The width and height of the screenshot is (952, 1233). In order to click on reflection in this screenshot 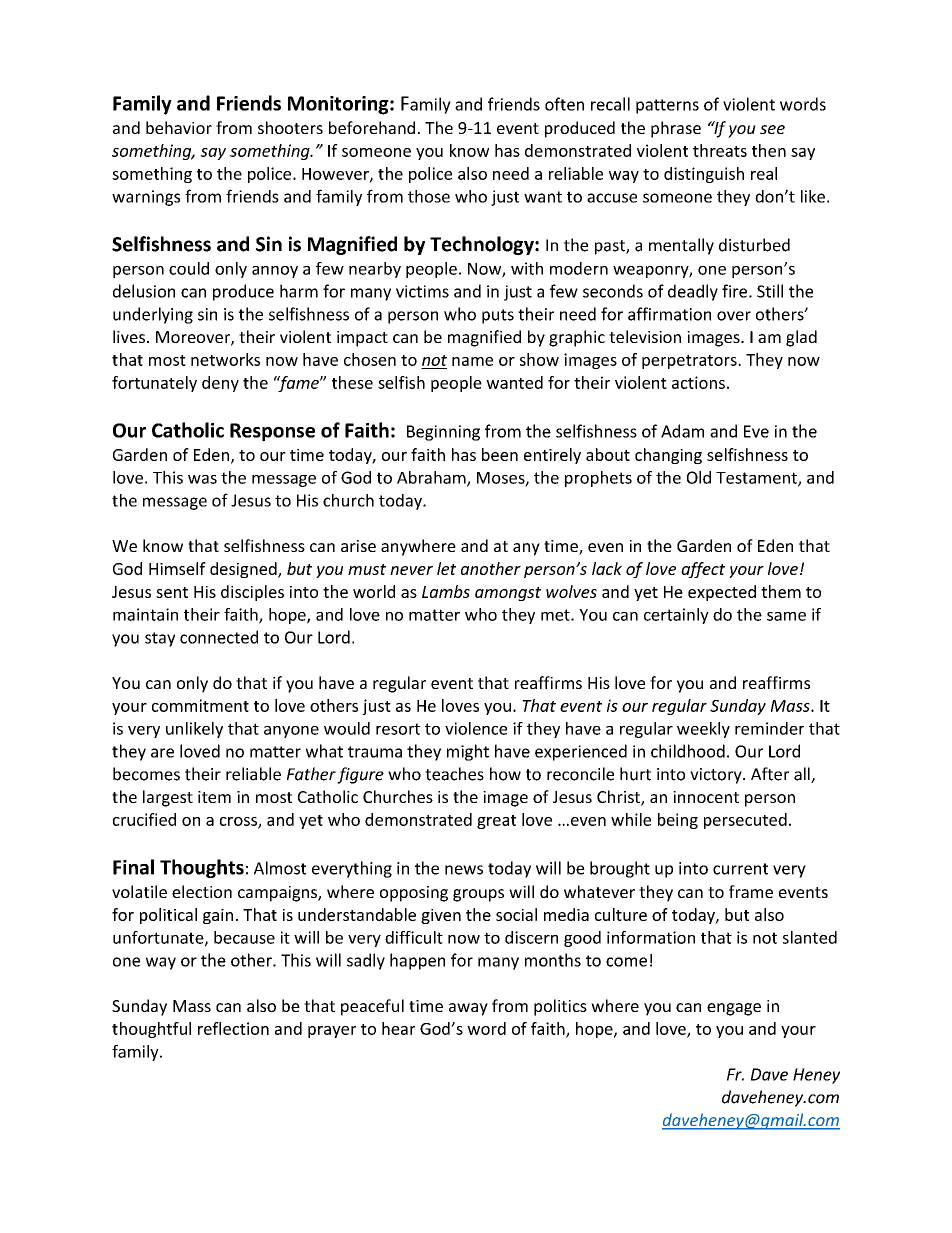, I will do `click(233, 1028)`.
